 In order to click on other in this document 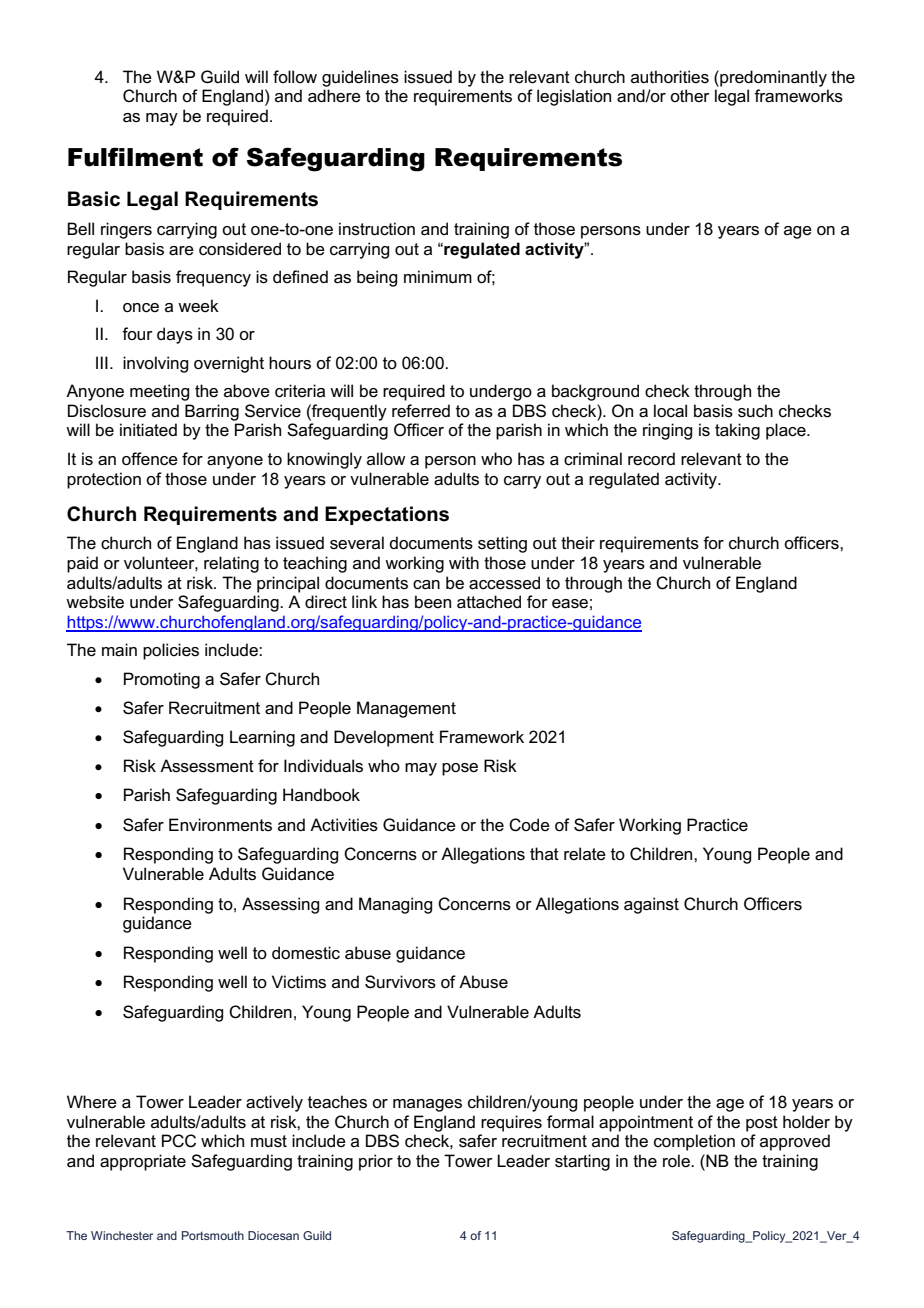, I will do `click(690, 95)`.
